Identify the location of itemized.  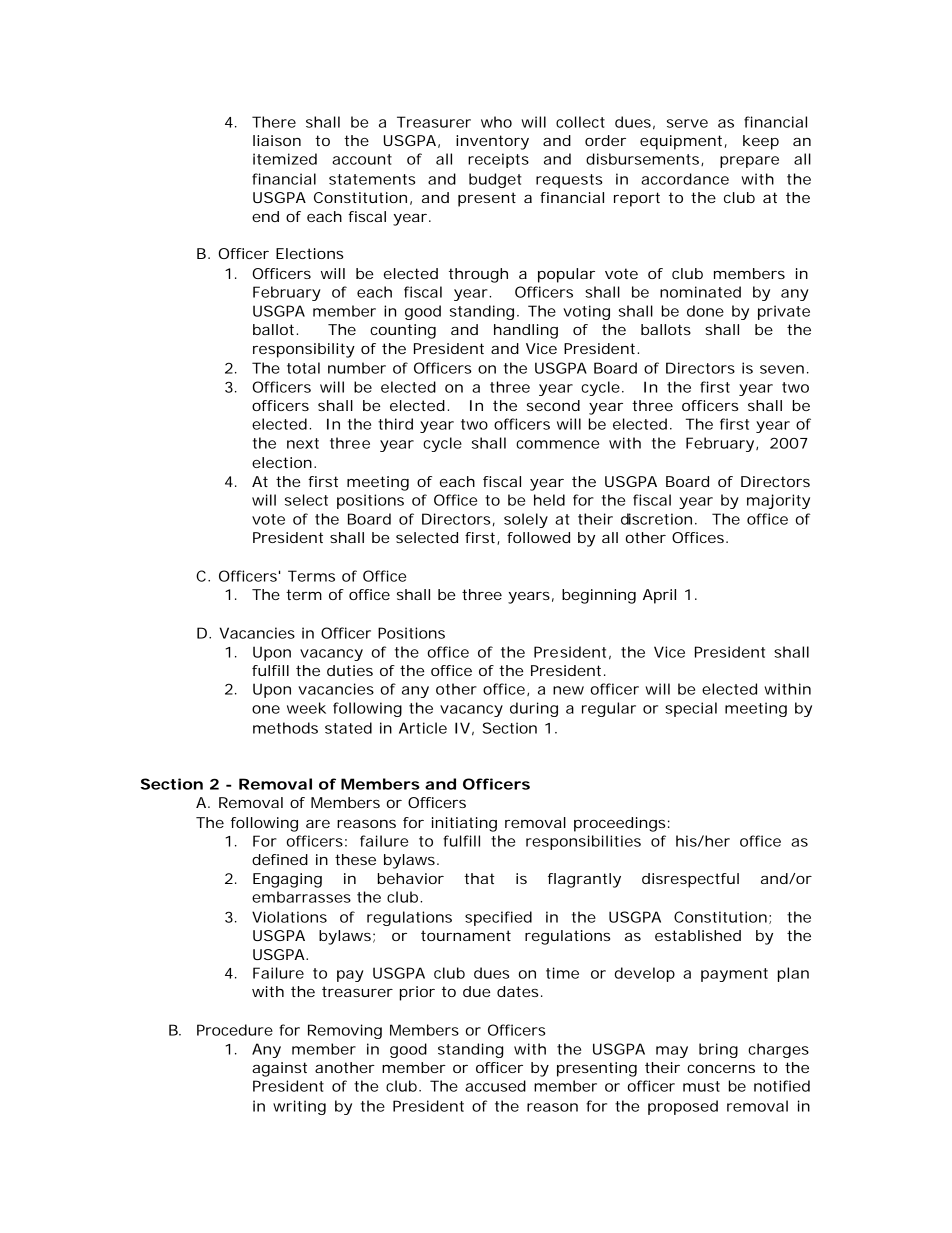
(285, 159).
